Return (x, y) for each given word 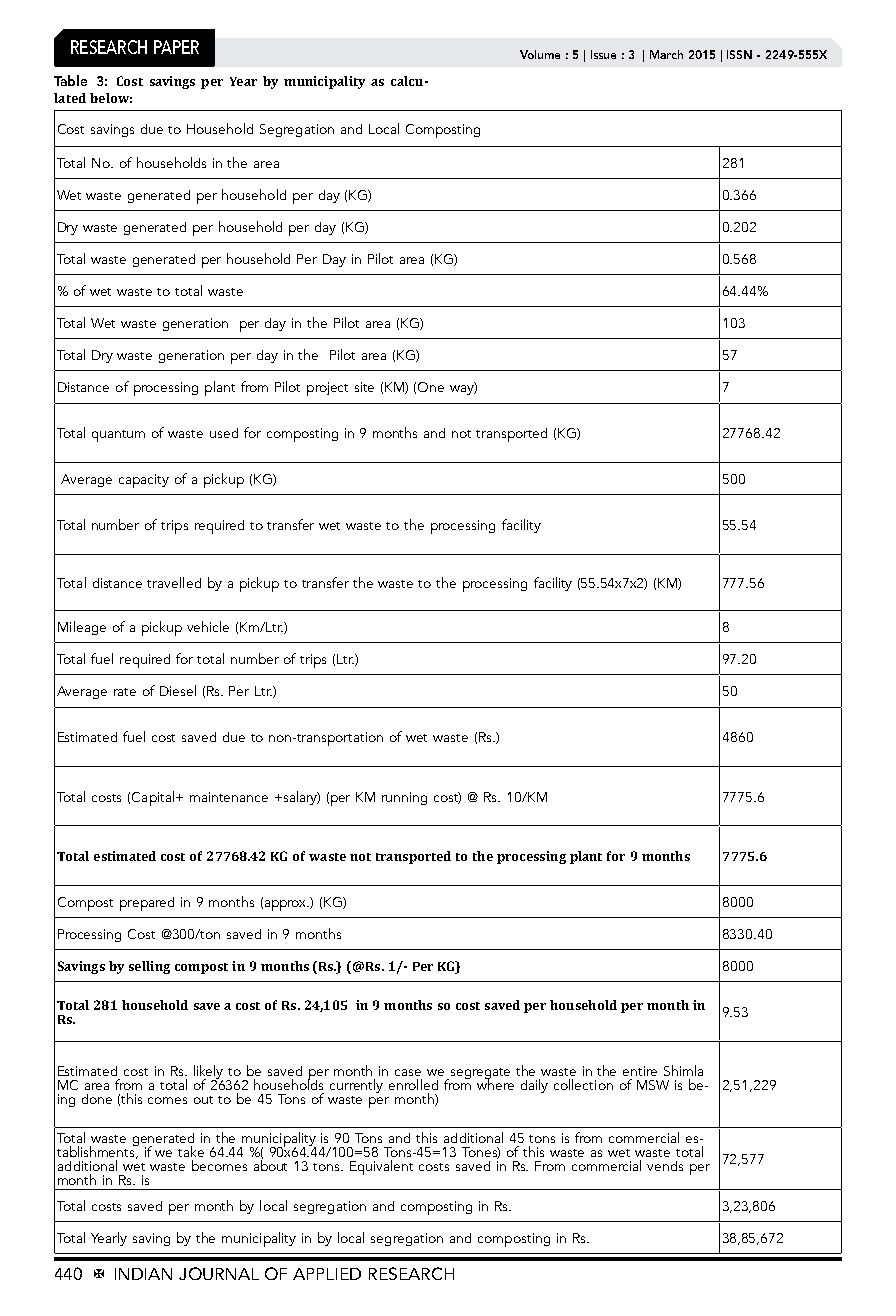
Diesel (178, 690)
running (404, 798)
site (364, 387)
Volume (540, 54)
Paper (176, 47)
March (666, 54)
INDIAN (143, 1274)
